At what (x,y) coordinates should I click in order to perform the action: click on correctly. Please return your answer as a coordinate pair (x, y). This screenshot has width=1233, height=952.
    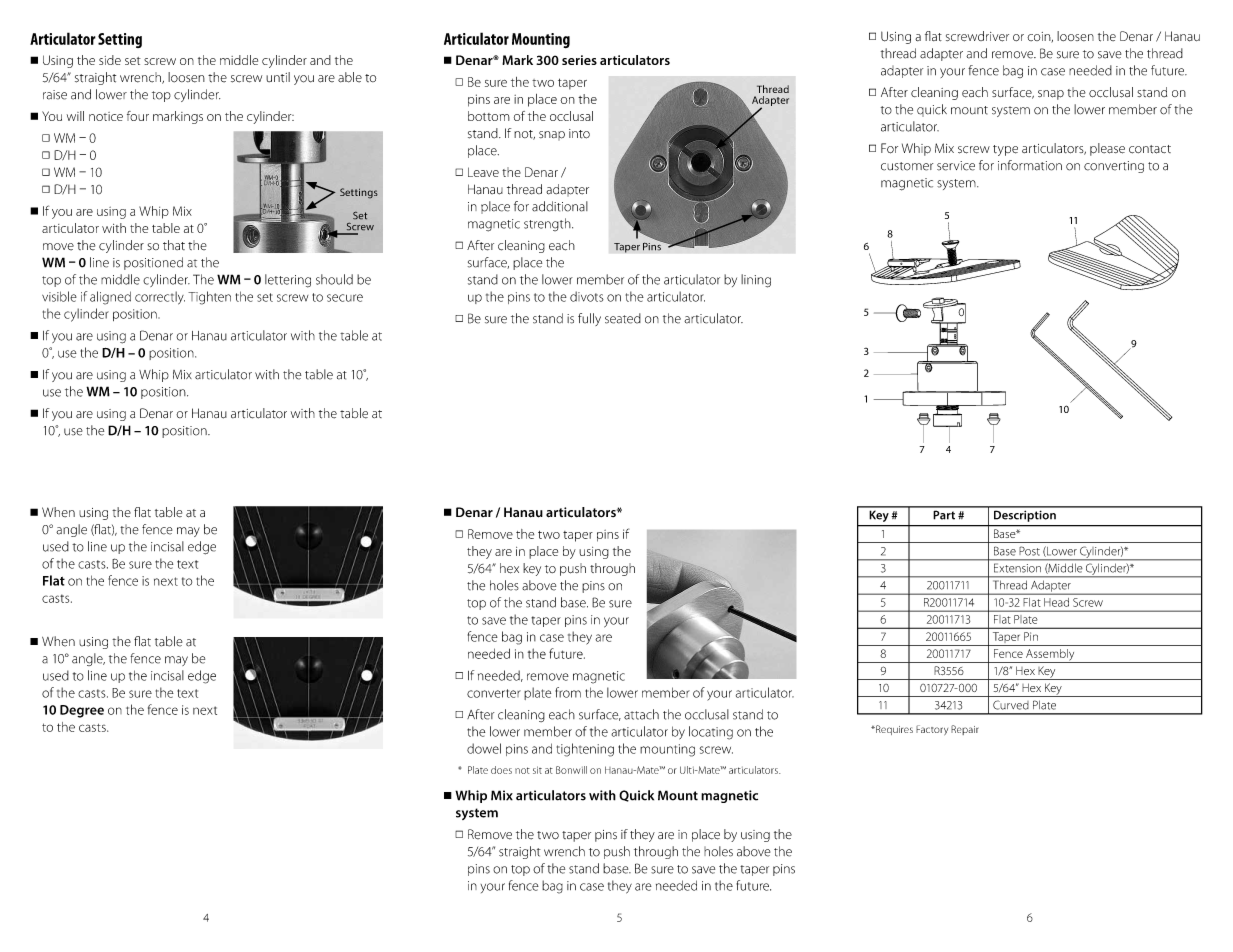
    Looking at the image, I should click on (160, 298).
